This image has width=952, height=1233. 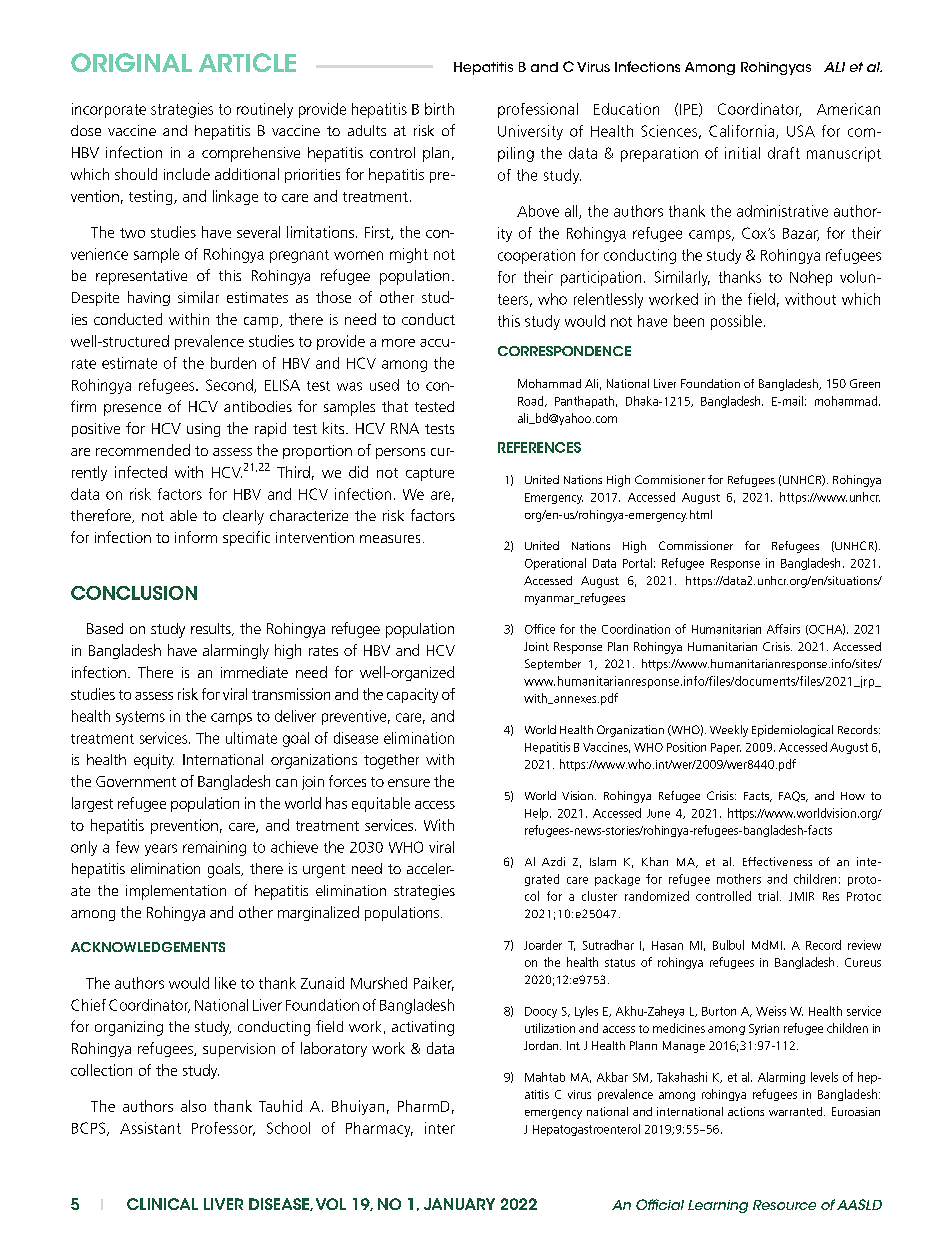 What do you see at coordinates (865, 383) in the image?
I see `Green` at bounding box center [865, 383].
